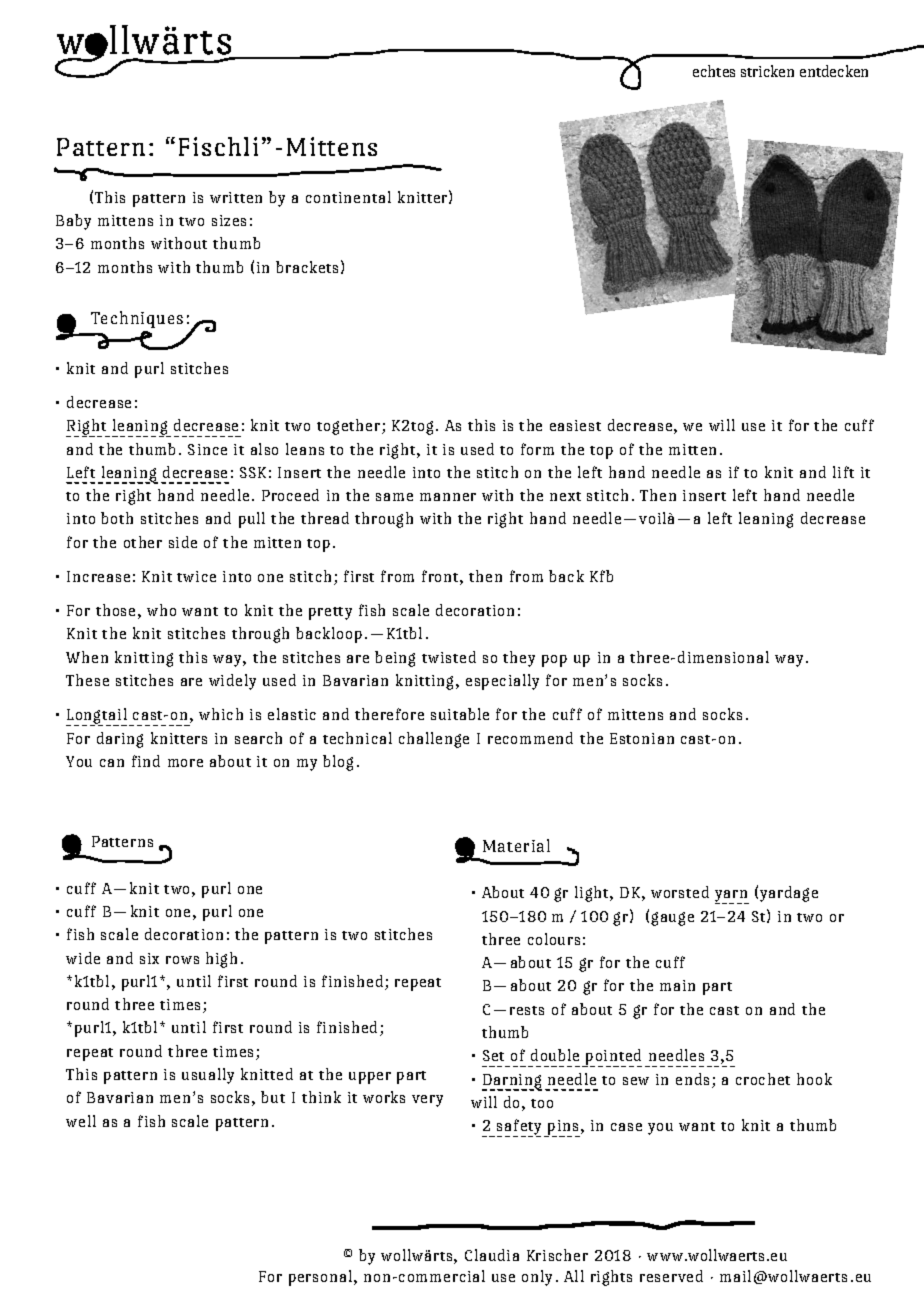 Image resolution: width=924 pixels, height=1308 pixels. I want to click on lift, so click(843, 472).
